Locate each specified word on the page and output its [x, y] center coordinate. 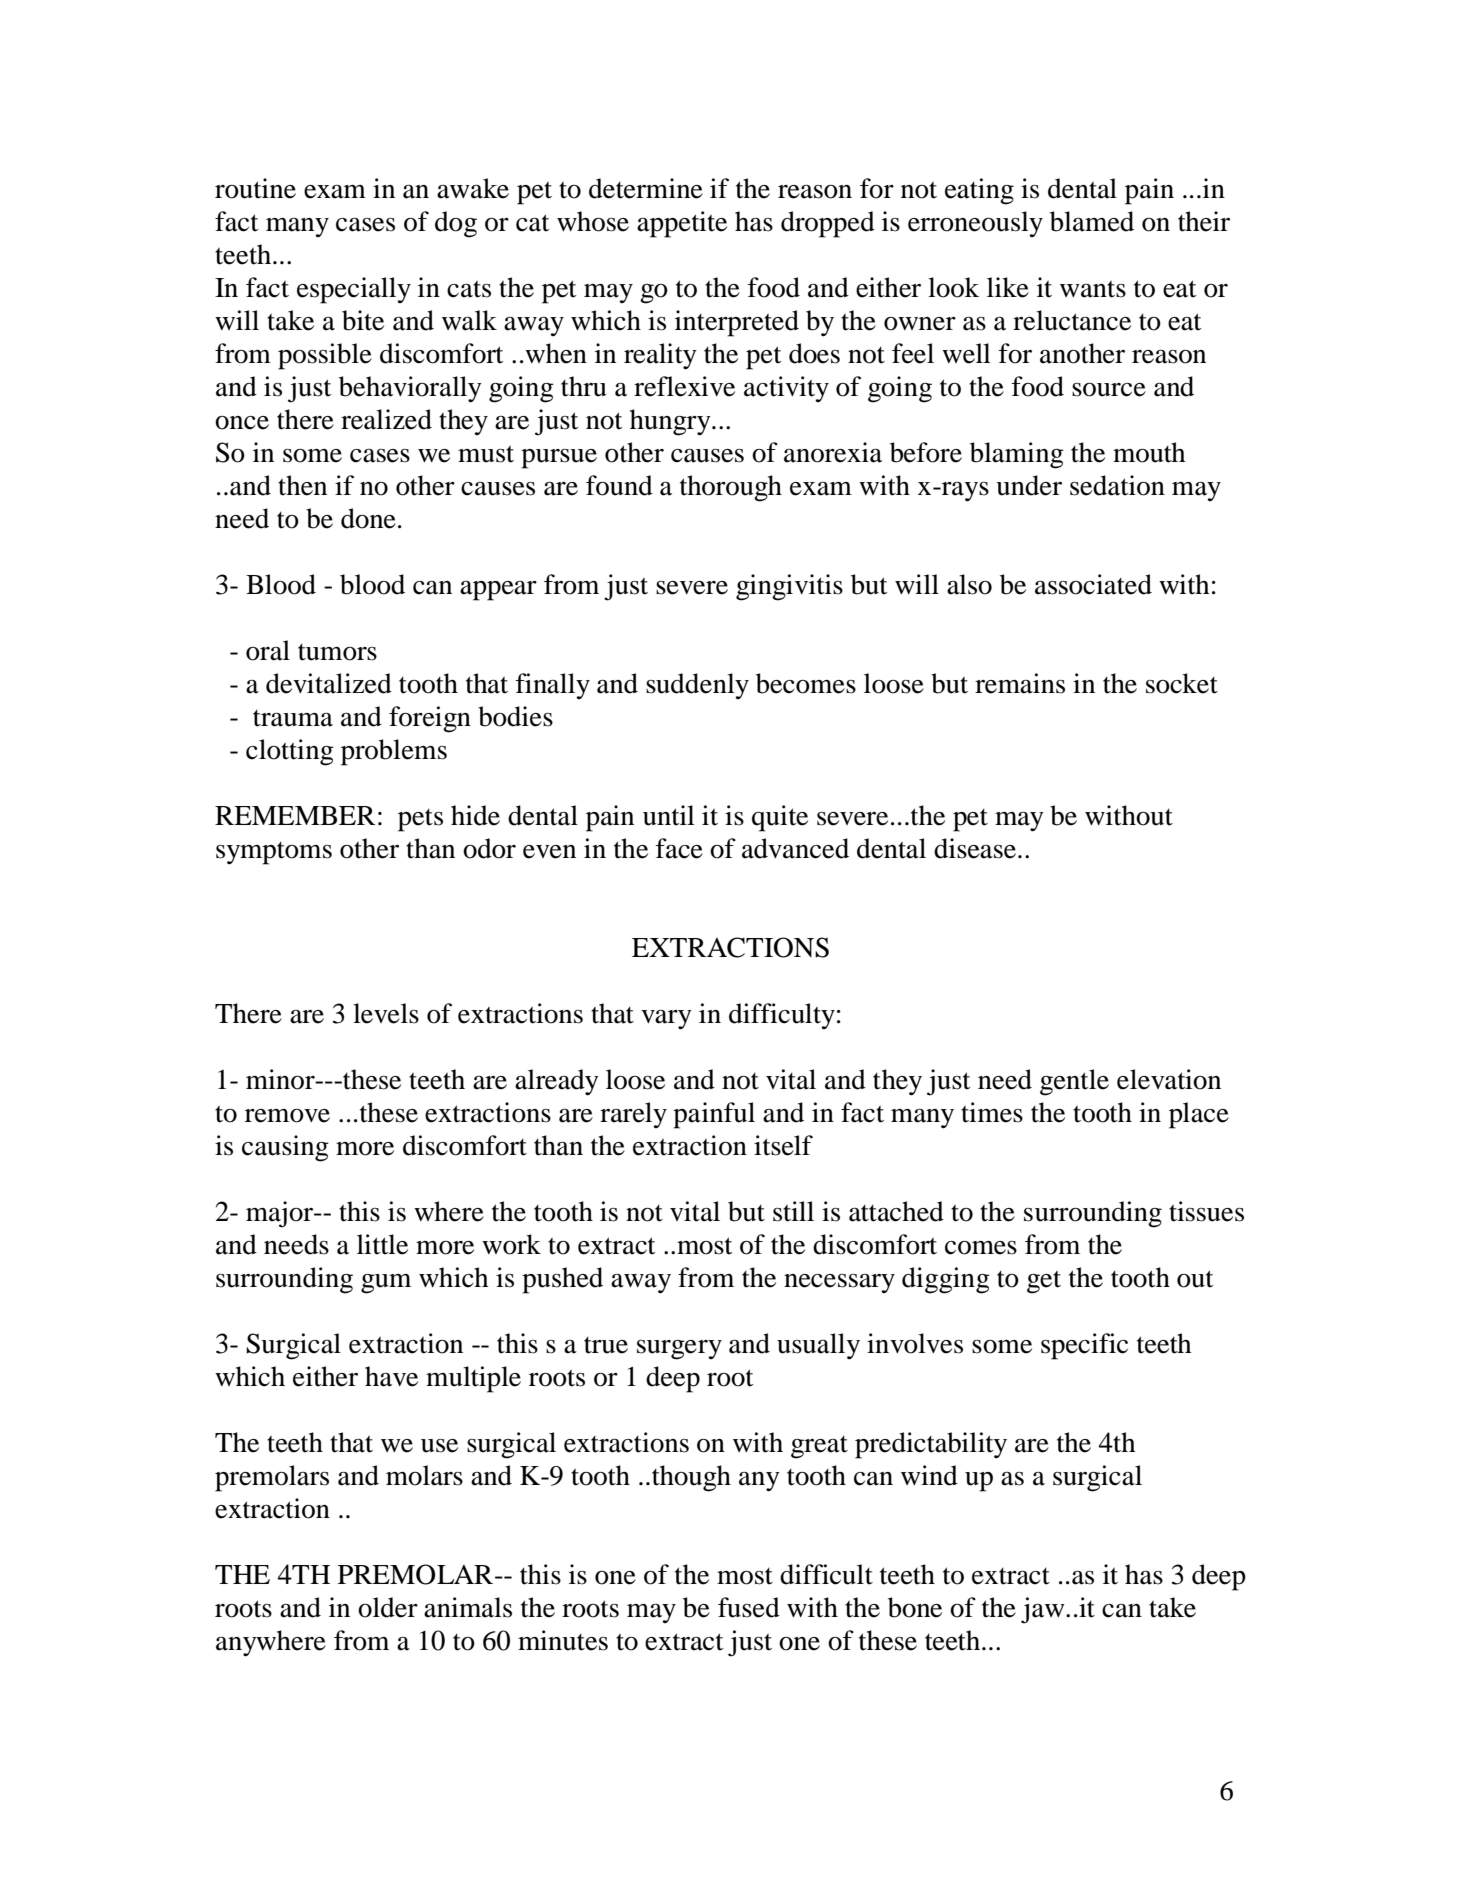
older [388, 1607]
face [679, 848]
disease [975, 848]
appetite [682, 224]
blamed [1092, 221]
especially [354, 290]
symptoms [274, 853]
